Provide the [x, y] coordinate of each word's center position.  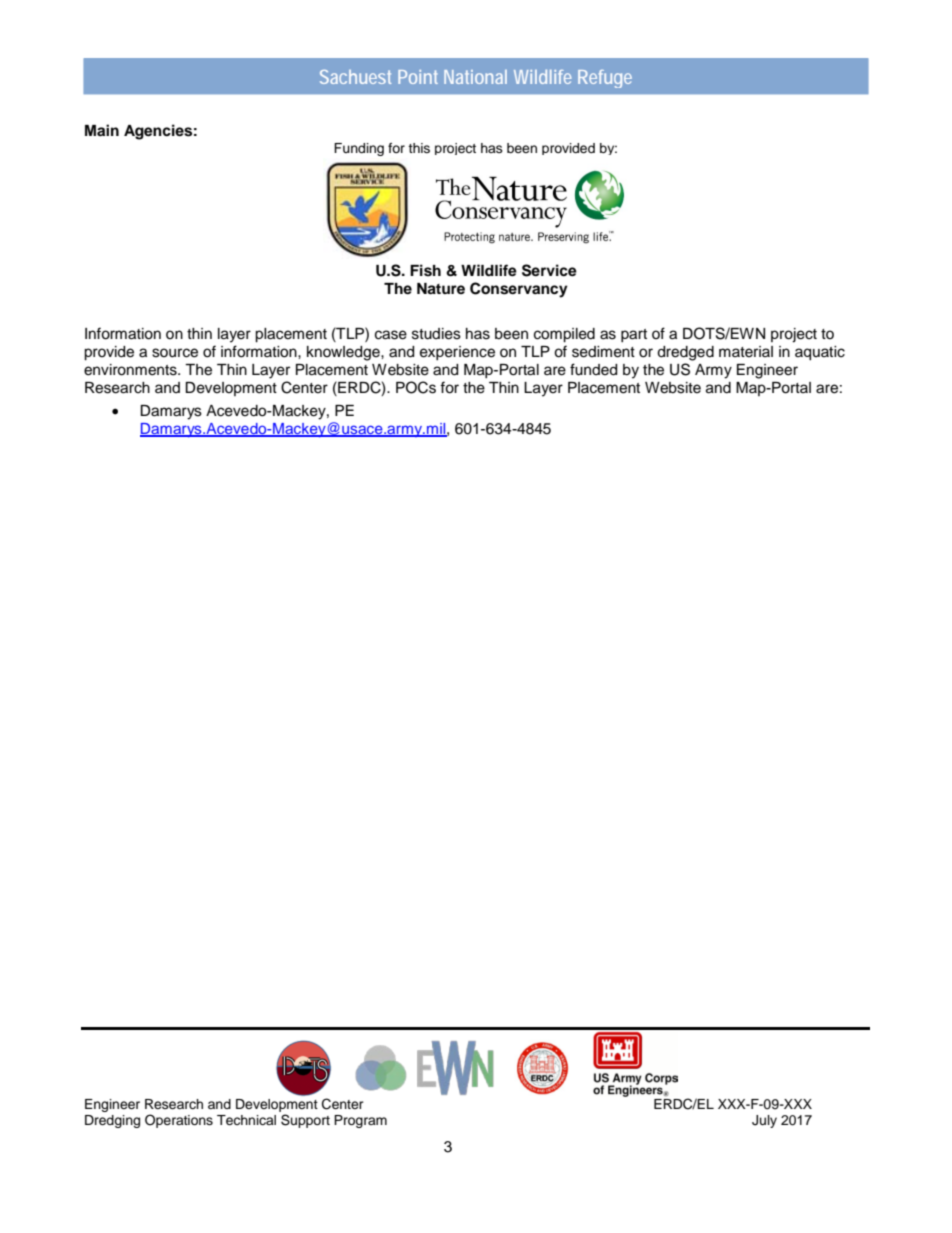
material [746, 352]
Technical [246, 1120]
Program [360, 1121]
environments [131, 370]
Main [102, 130]
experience [457, 353]
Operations [179, 1121]
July [764, 1121]
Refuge [605, 79]
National [475, 77]
